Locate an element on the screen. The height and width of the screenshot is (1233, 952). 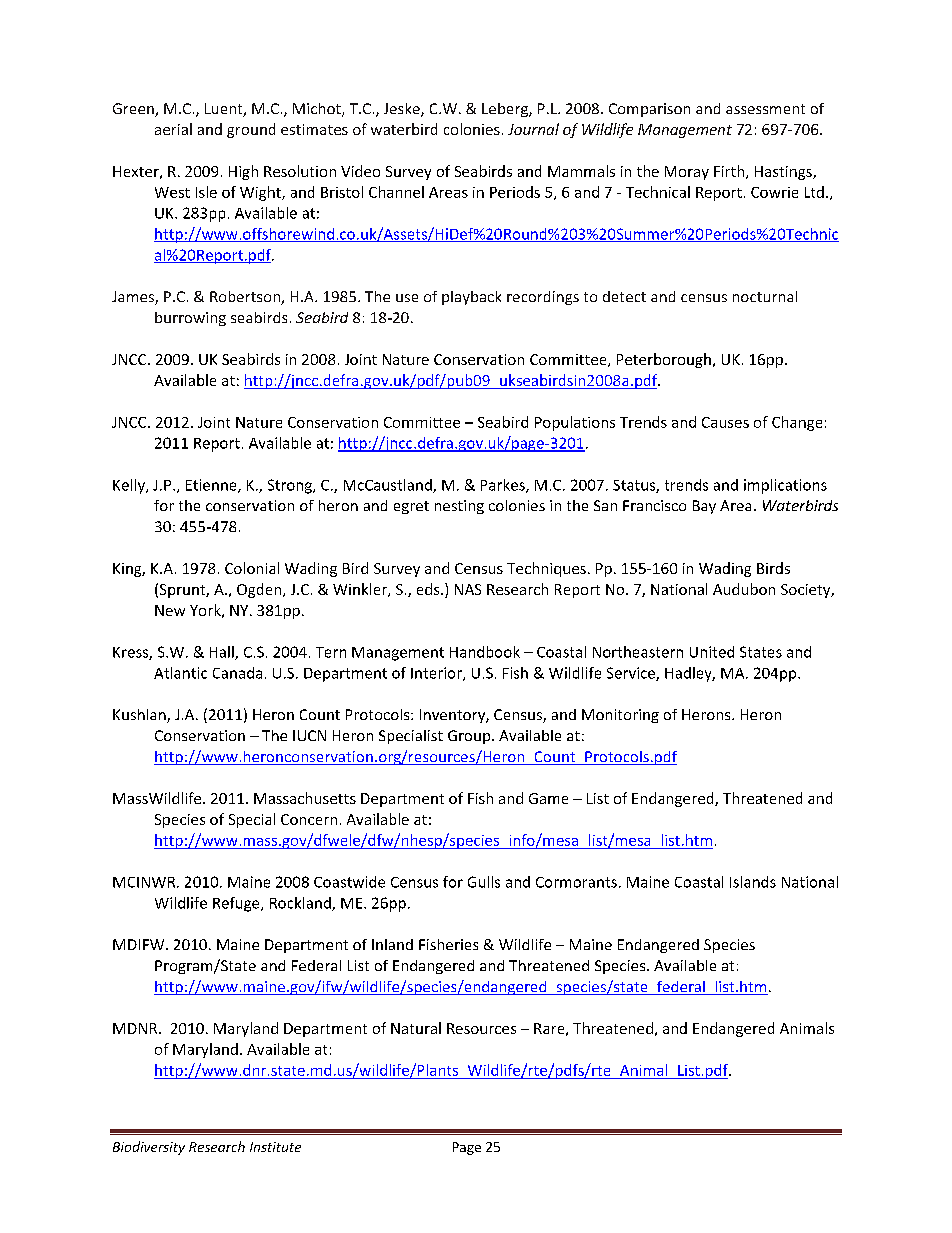
Hall is located at coordinates (223, 653).
